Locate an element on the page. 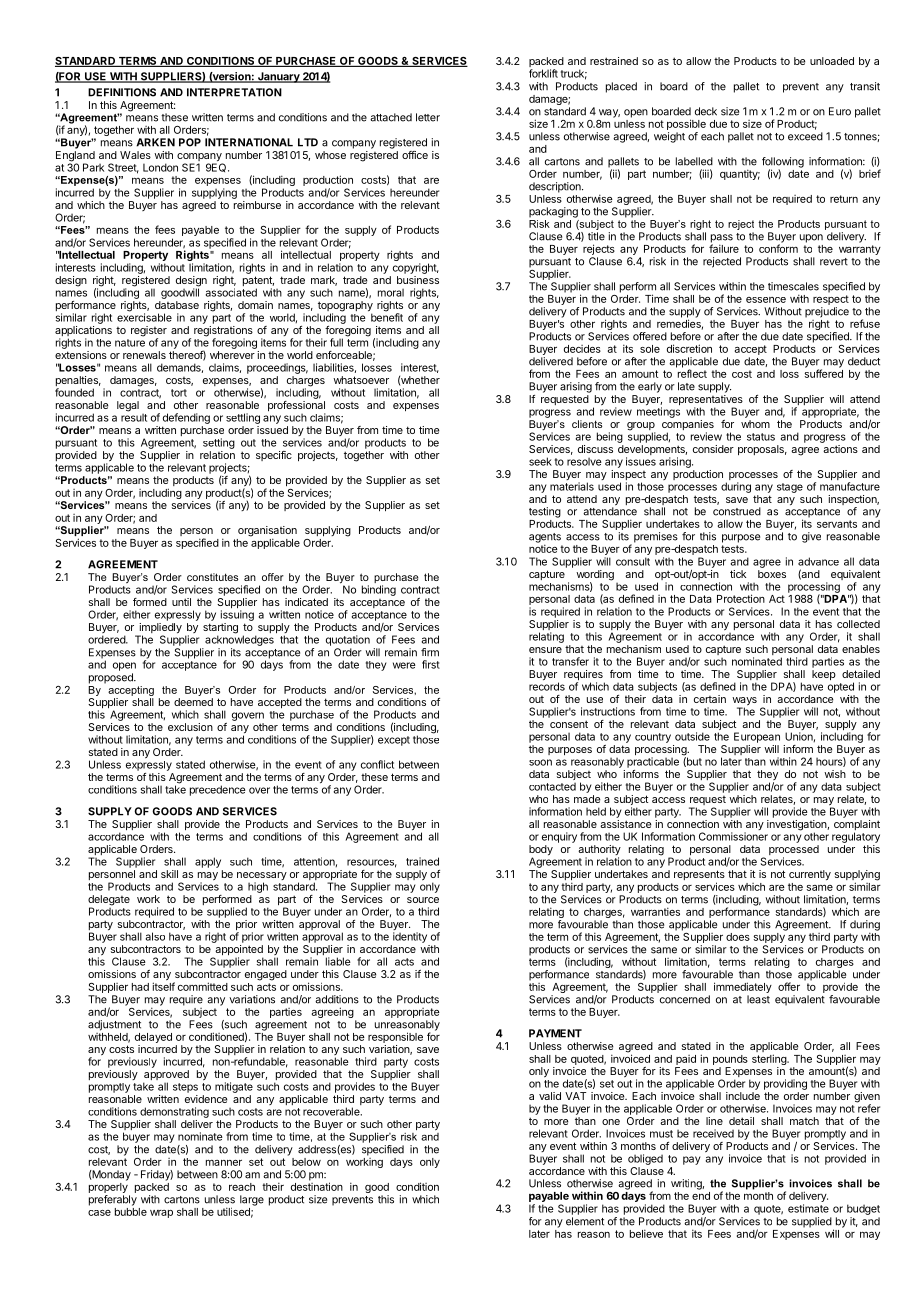 The height and width of the page is (1308, 924). DEFINITIONS is located at coordinates (122, 92).
